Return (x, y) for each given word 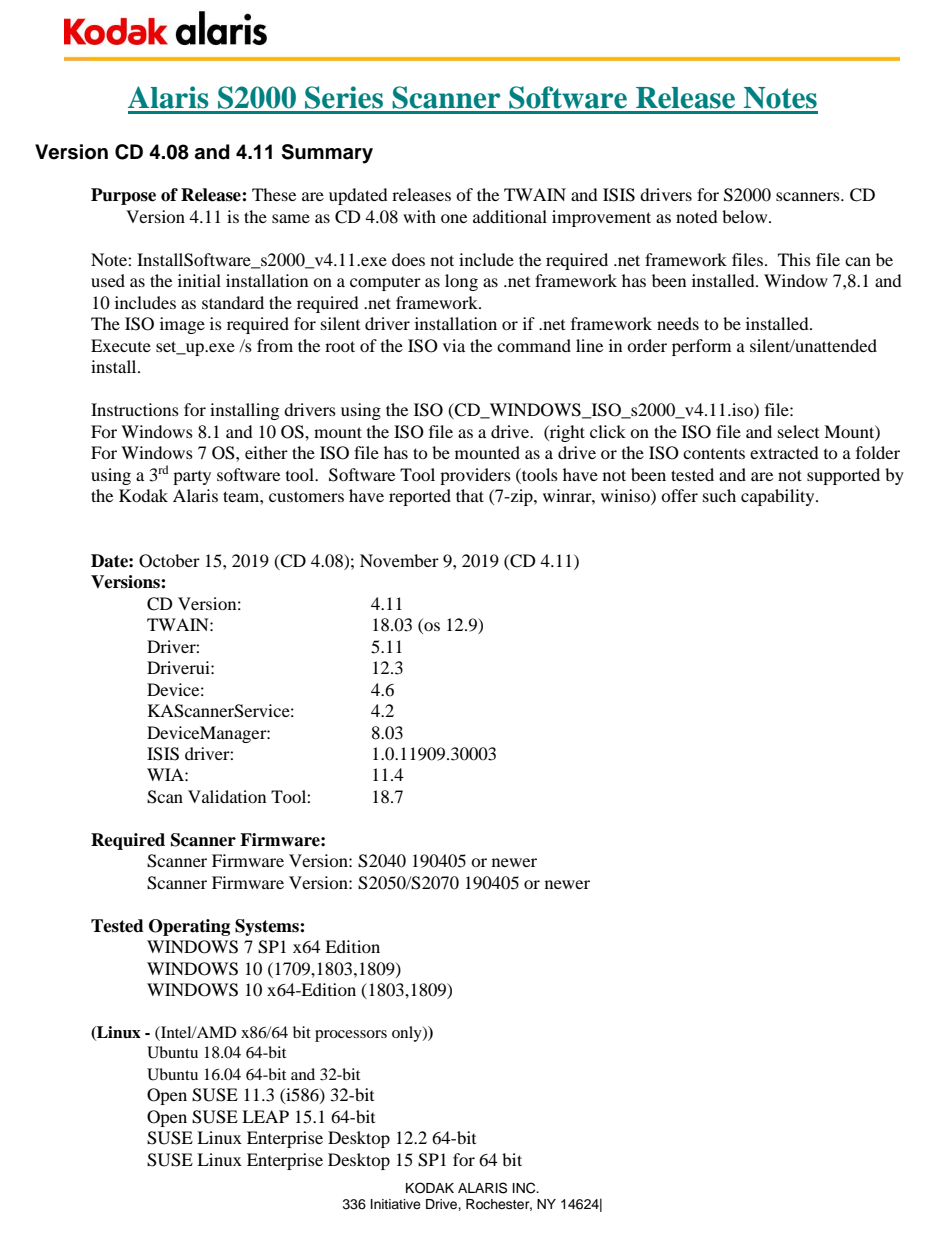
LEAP (265, 1116)
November (399, 560)
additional (510, 216)
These (274, 194)
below (746, 216)
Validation (227, 796)
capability (779, 497)
